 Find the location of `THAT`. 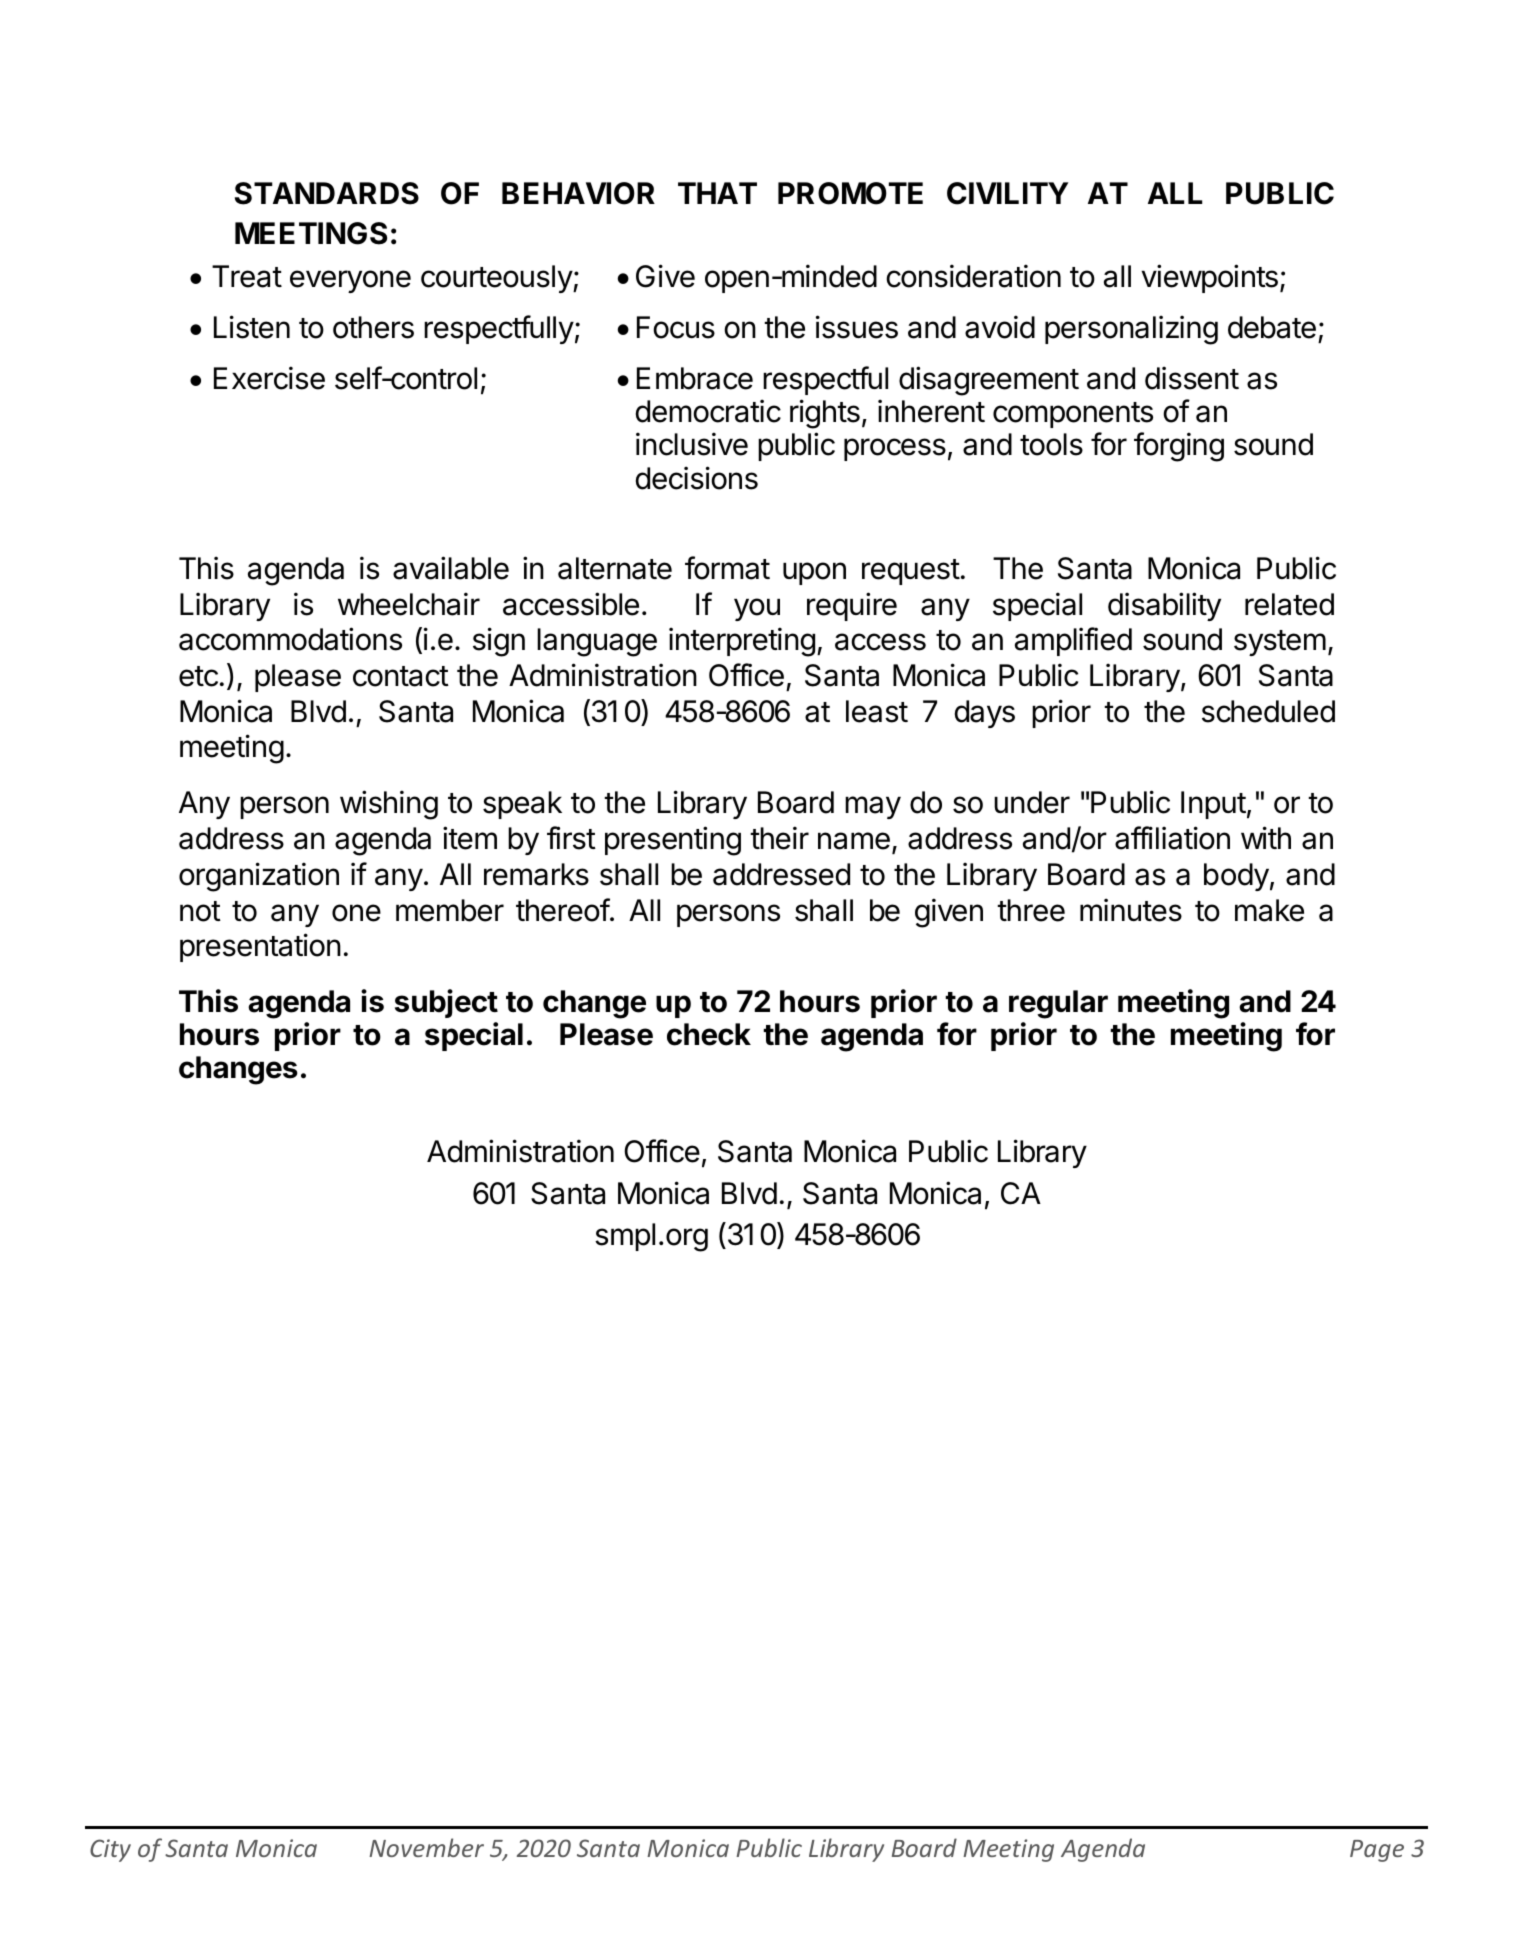

THAT is located at coordinates (717, 193).
